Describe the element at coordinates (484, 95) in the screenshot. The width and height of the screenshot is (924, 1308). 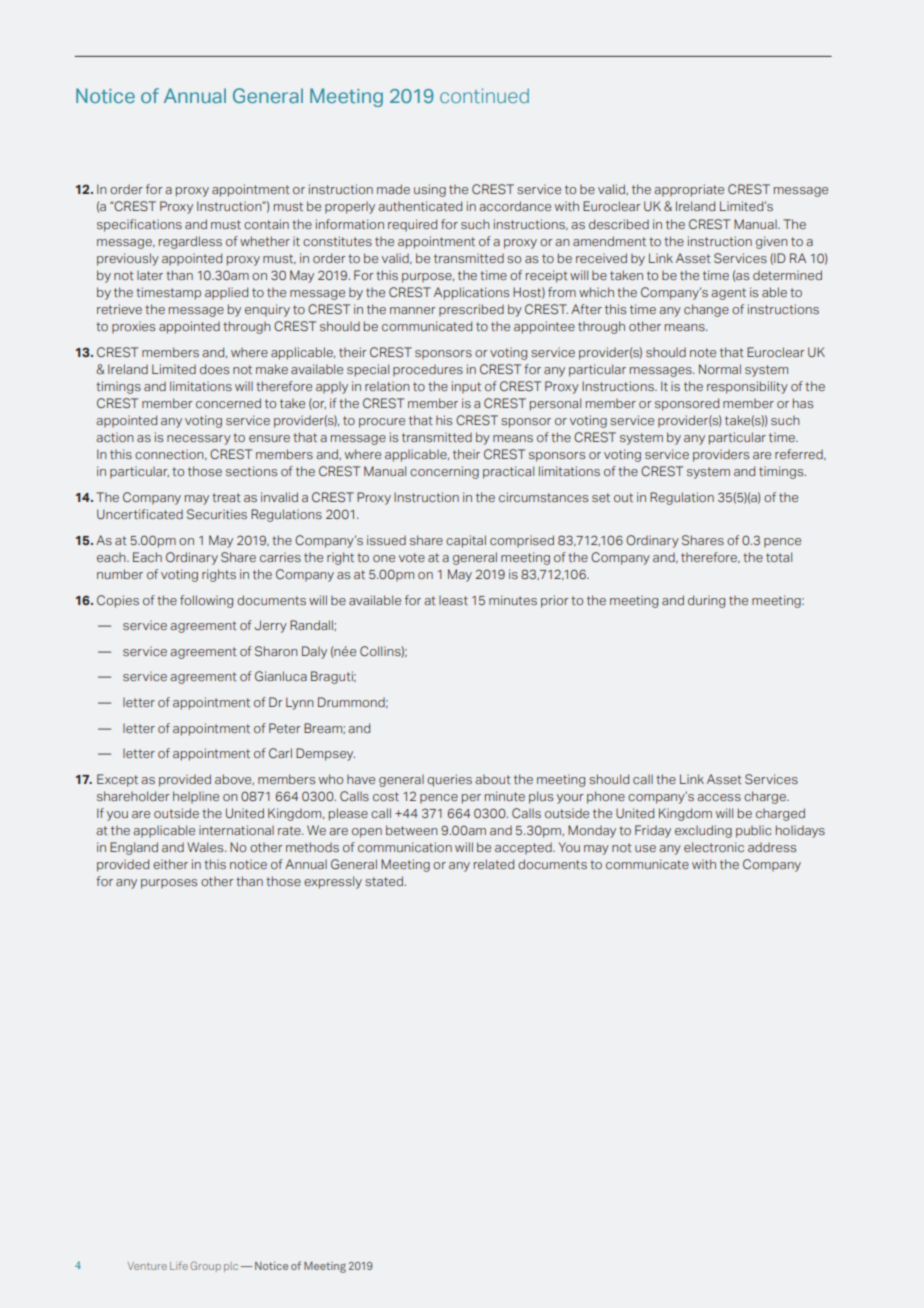
I see `continued` at that location.
